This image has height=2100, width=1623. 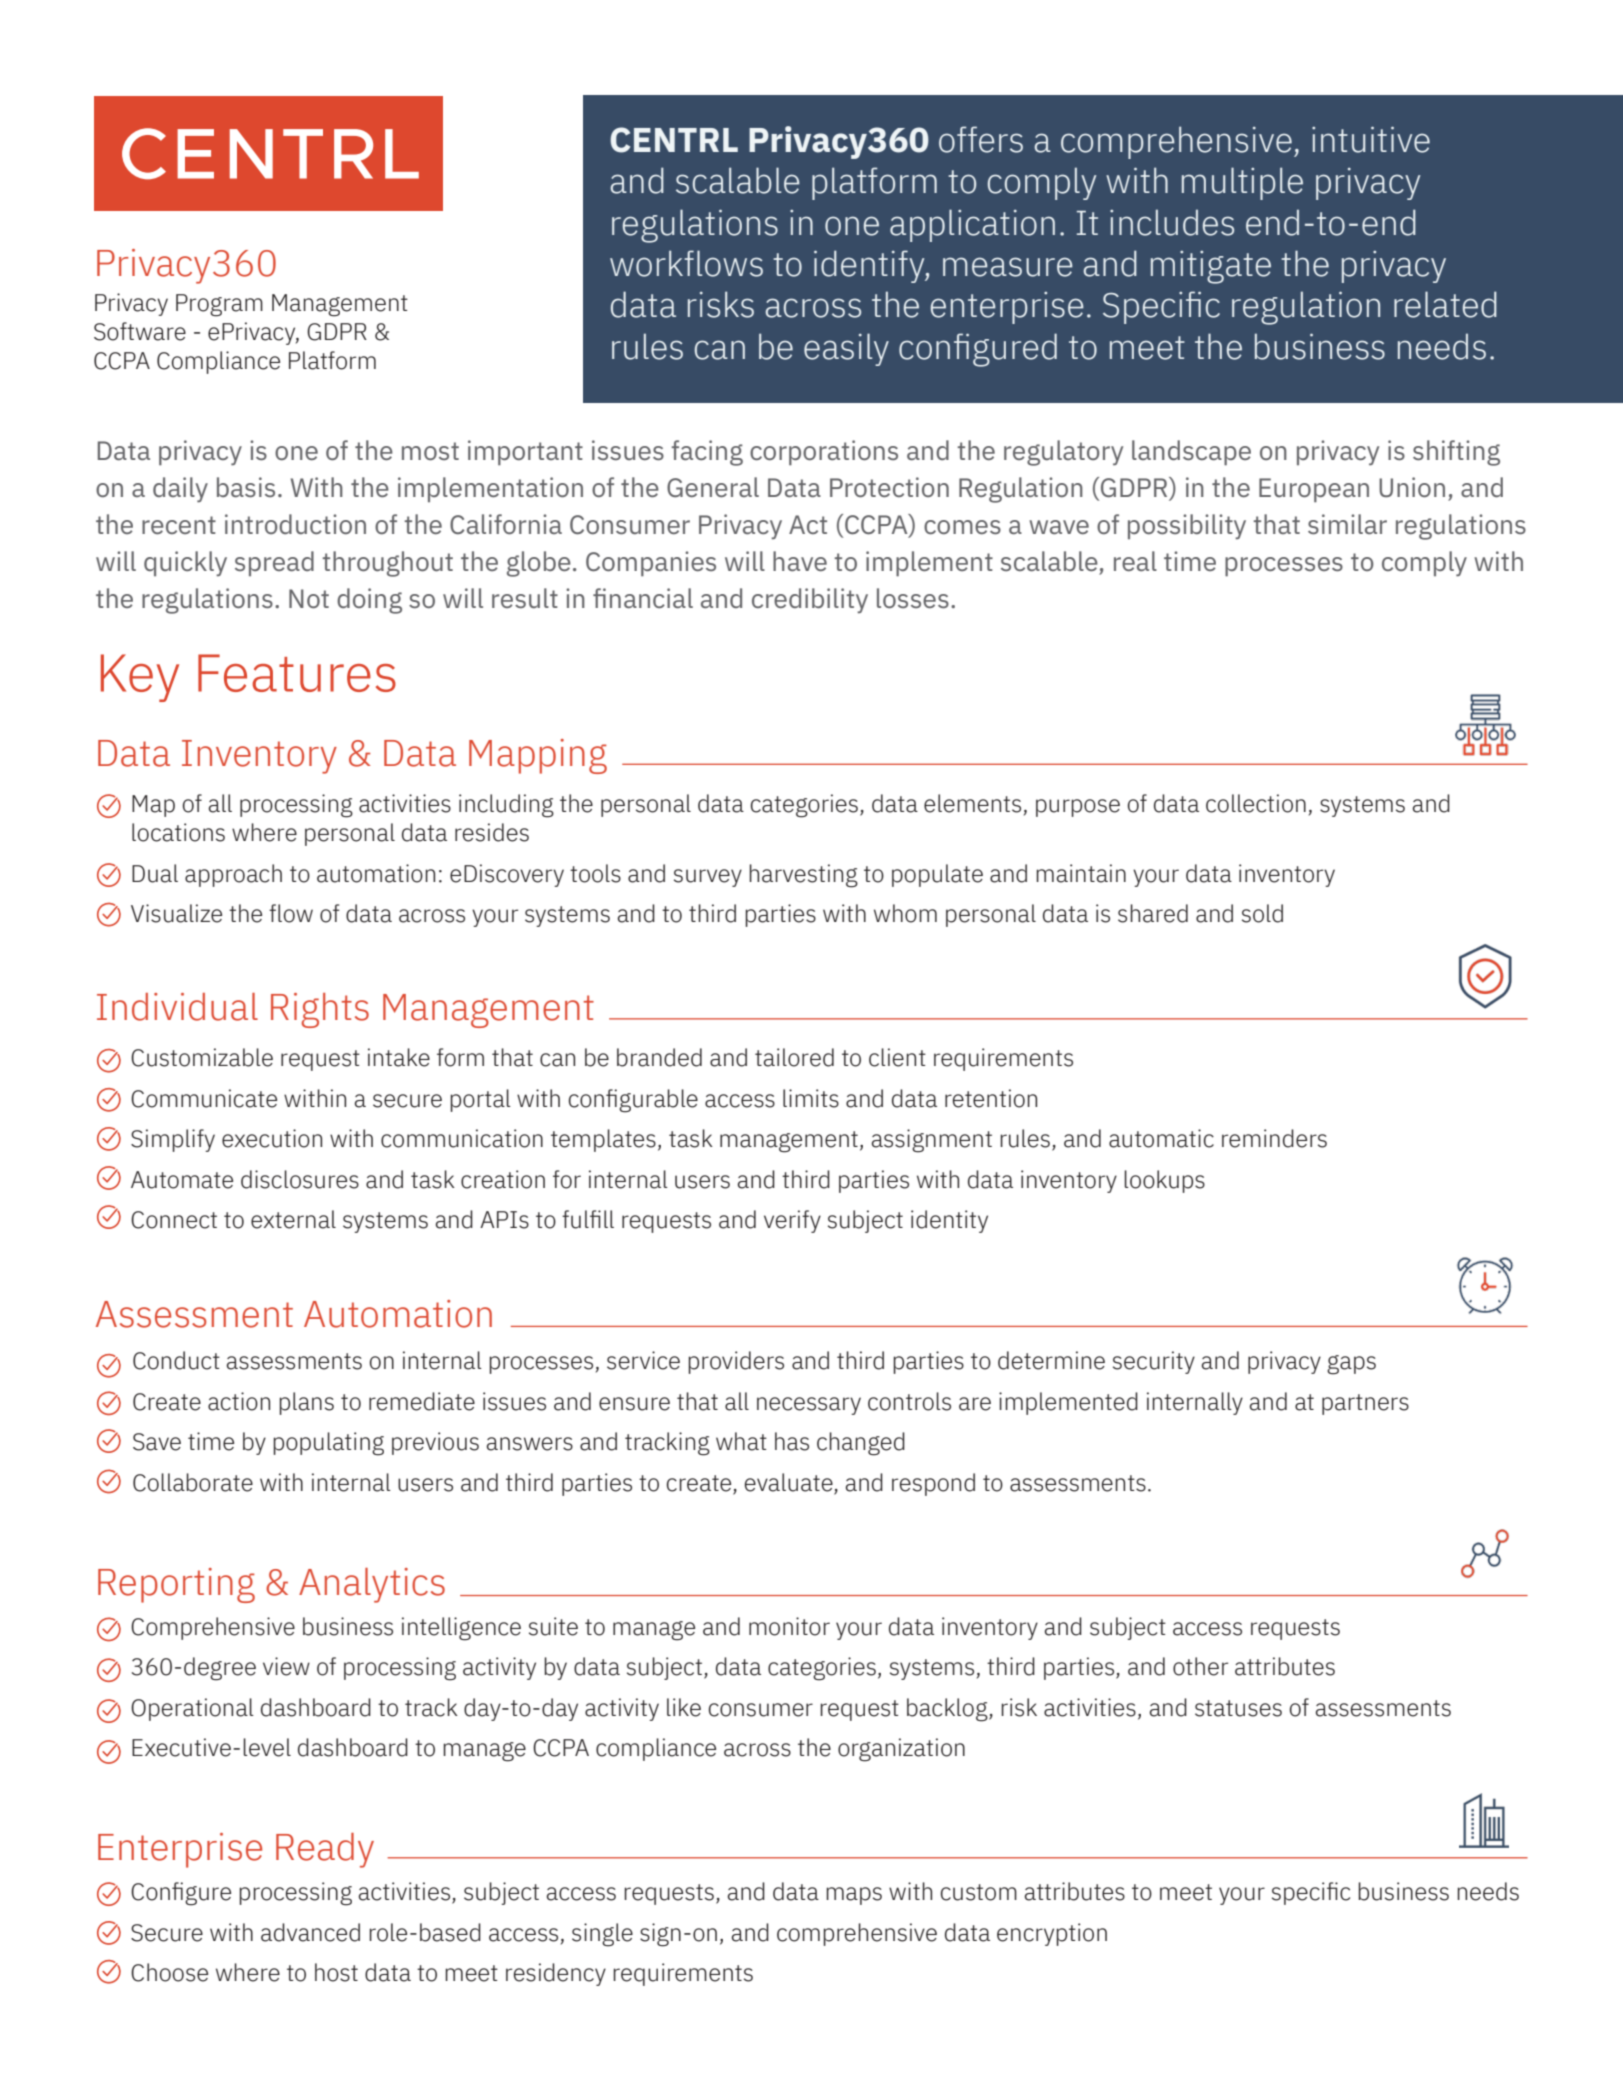 What do you see at coordinates (790, 1483) in the image?
I see `evaluate` at bounding box center [790, 1483].
